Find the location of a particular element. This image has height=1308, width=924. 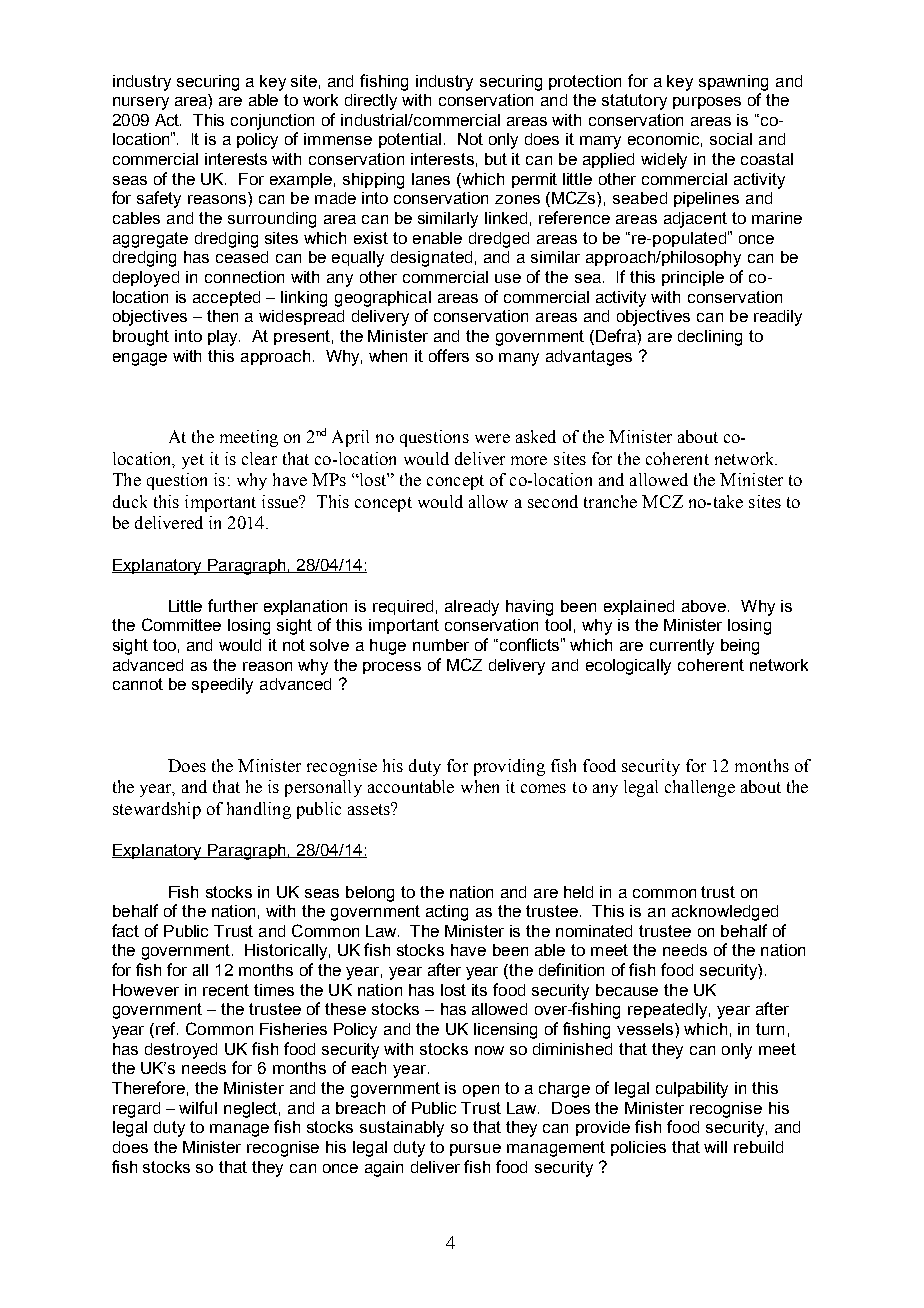

stewardship is located at coordinates (157, 810).
